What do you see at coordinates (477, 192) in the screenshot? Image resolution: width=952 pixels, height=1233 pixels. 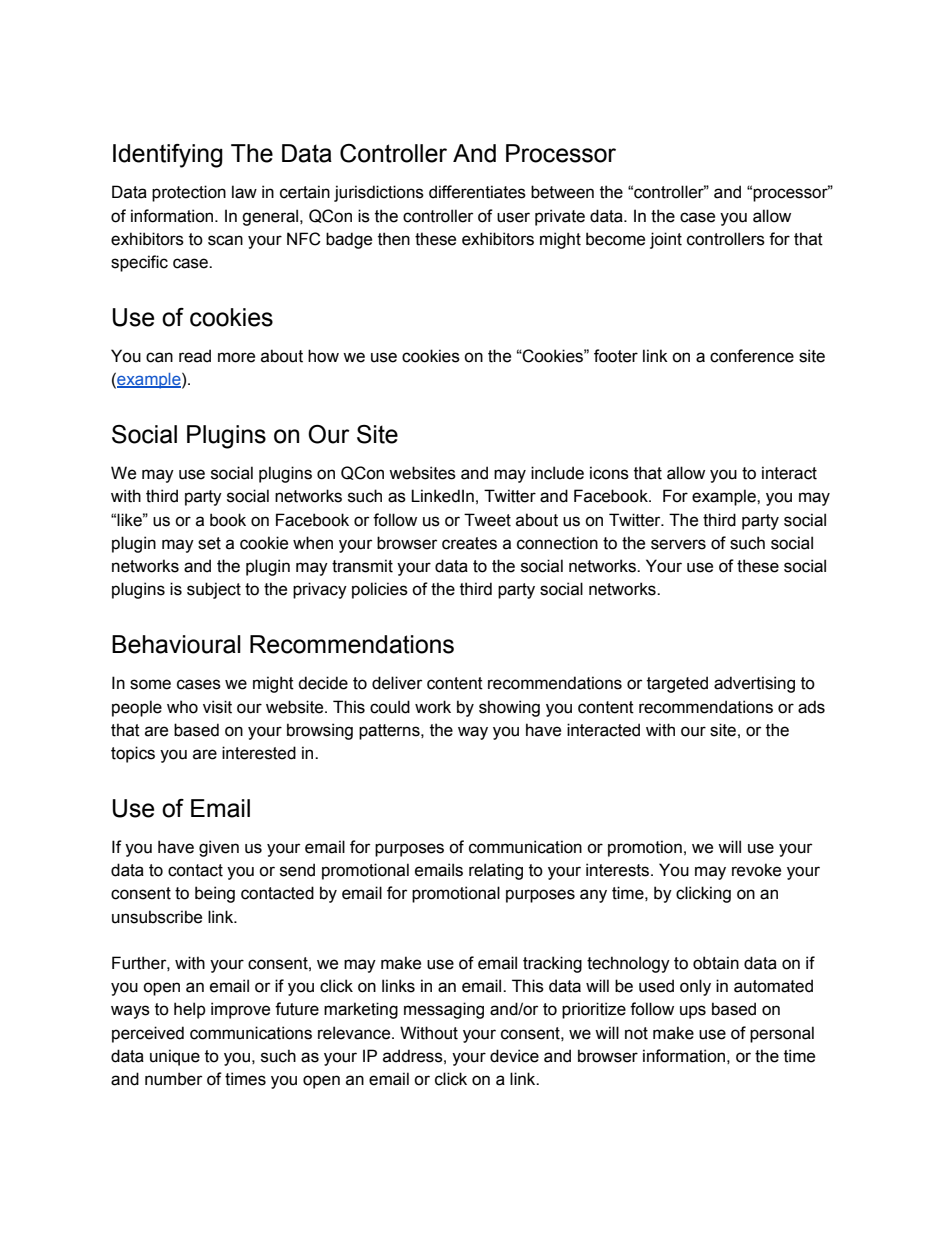 I see `differentiates` at bounding box center [477, 192].
